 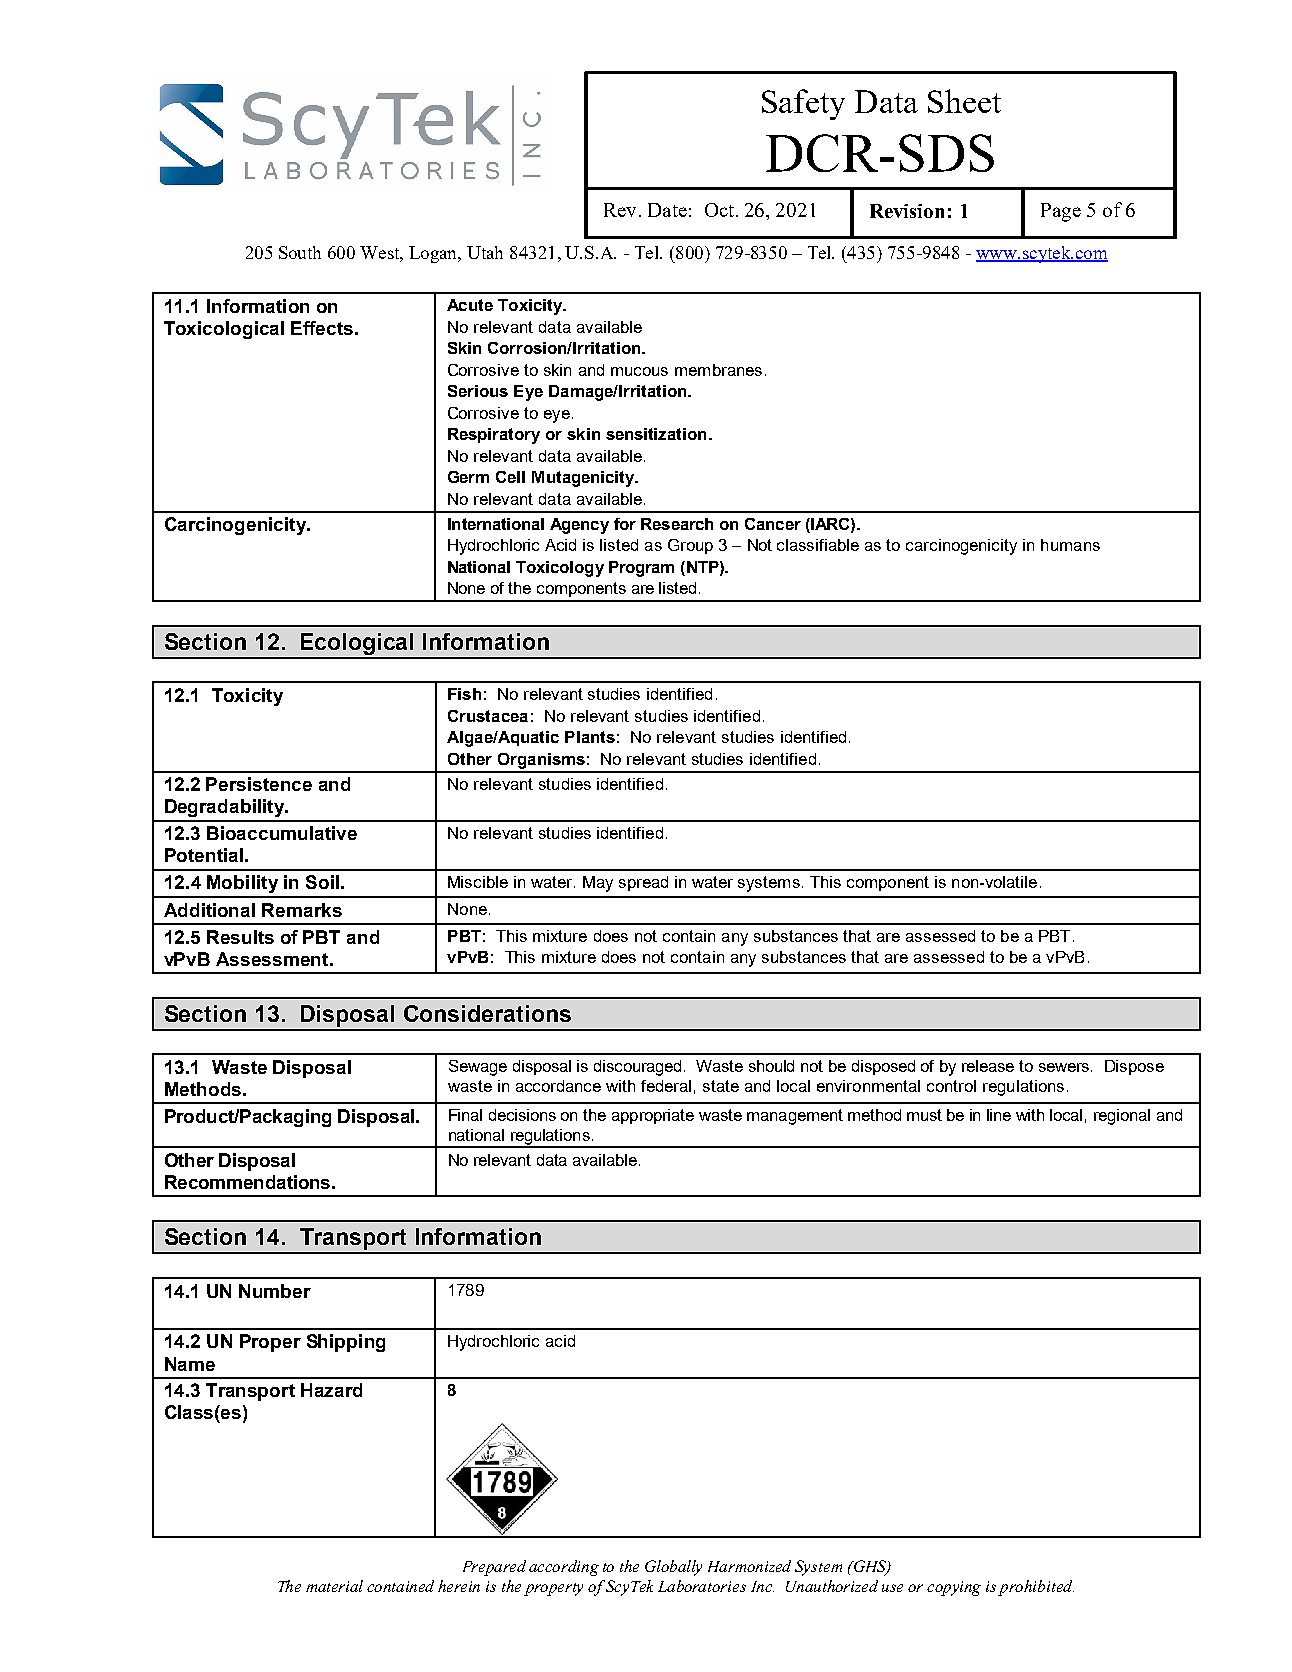 What do you see at coordinates (673, 1568) in the screenshot?
I see `Globally` at bounding box center [673, 1568].
